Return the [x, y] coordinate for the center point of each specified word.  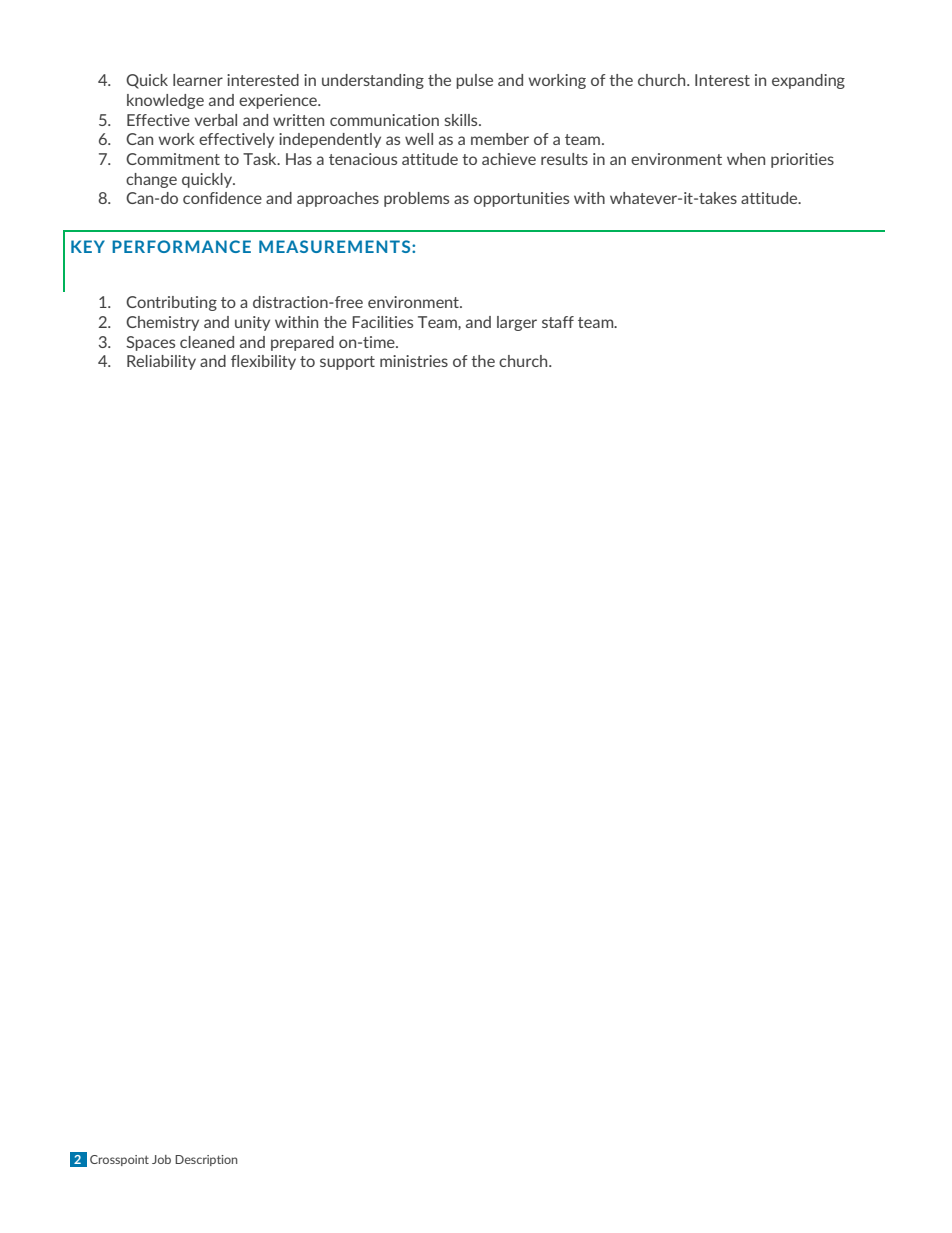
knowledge [165, 101]
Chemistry [162, 323]
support [347, 363]
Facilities [382, 322]
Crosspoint [119, 1160]
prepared [302, 343]
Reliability [161, 362]
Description [206, 1160]
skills [462, 120]
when [746, 159]
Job [161, 1159]
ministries [414, 361]
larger [517, 323]
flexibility [263, 362]
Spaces [150, 343]
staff [558, 322]
